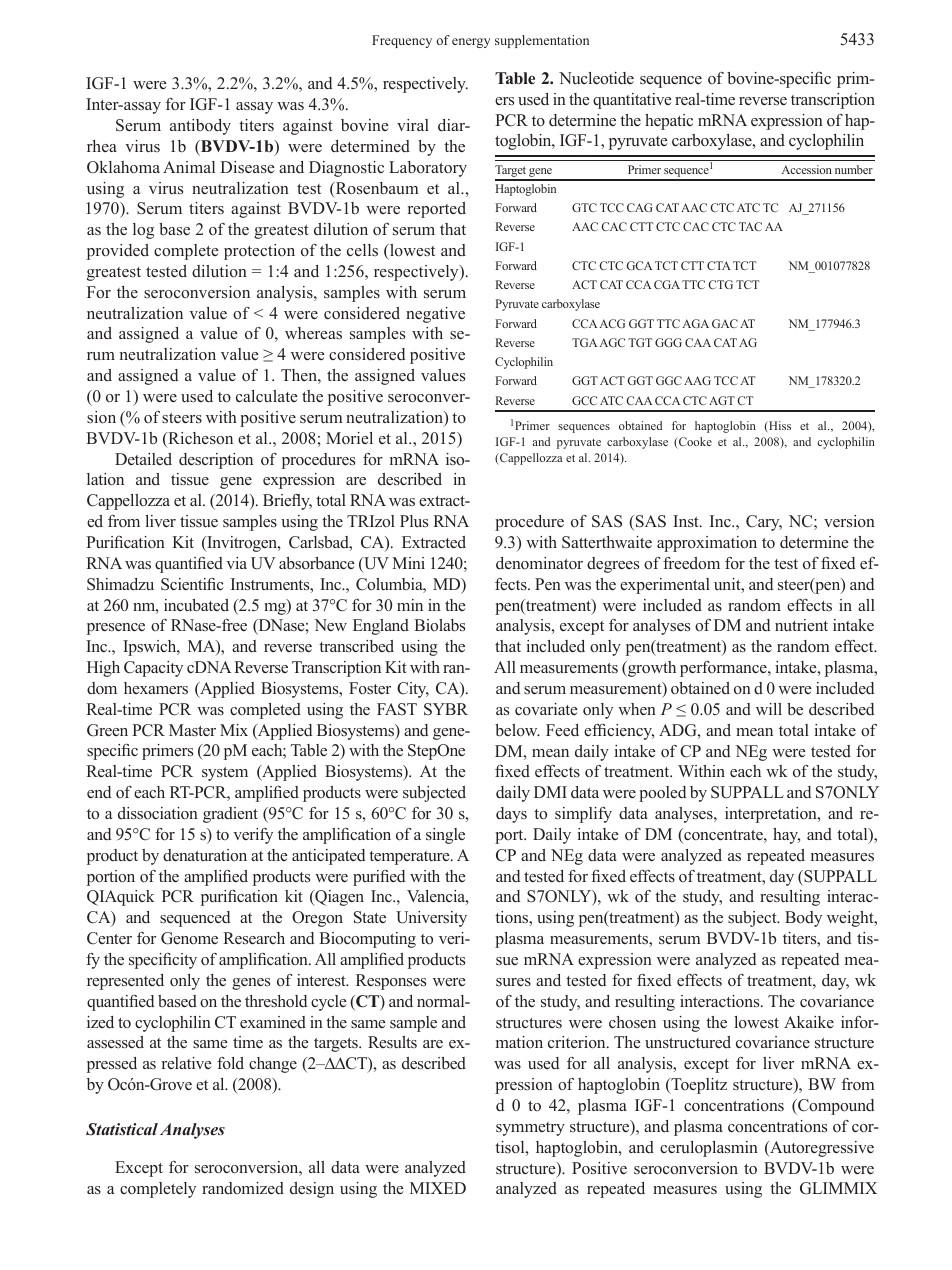 Image resolution: width=952 pixels, height=1270 pixels. What do you see at coordinates (196, 605) in the image?
I see `incubated` at bounding box center [196, 605].
